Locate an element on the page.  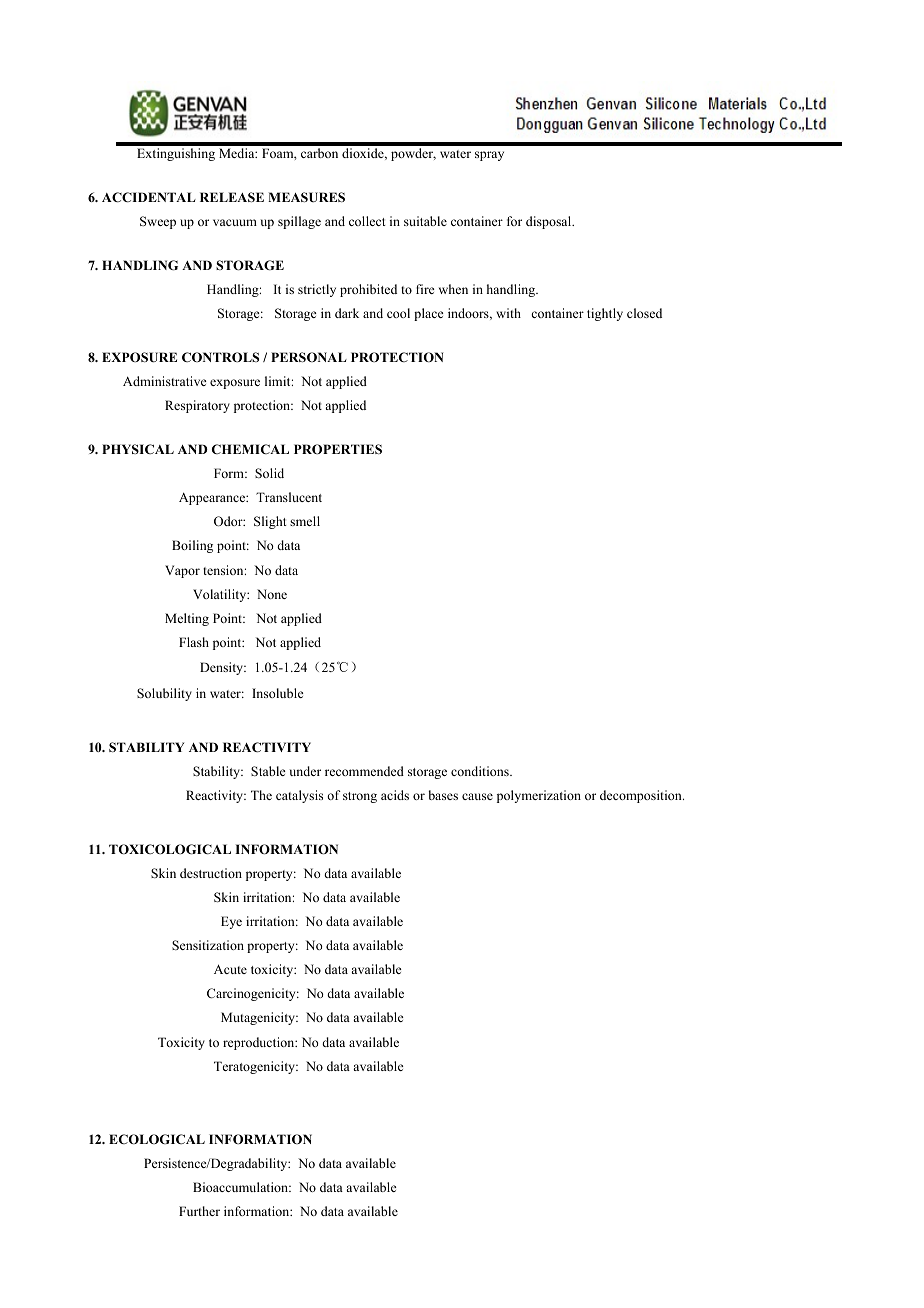
Respiratory is located at coordinates (197, 406).
